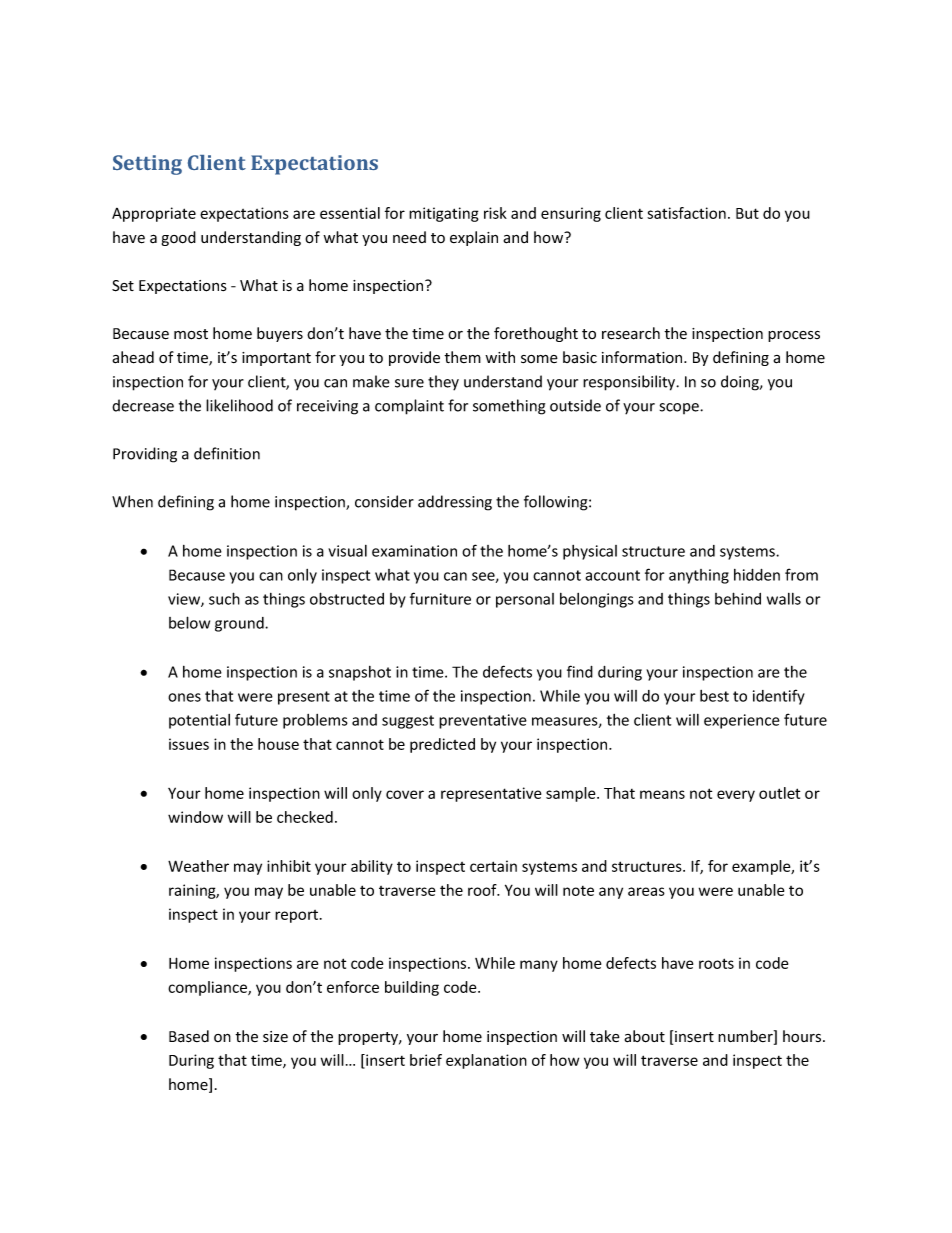 This document has width=952, height=1233. What do you see at coordinates (189, 744) in the document?
I see `issues` at bounding box center [189, 744].
